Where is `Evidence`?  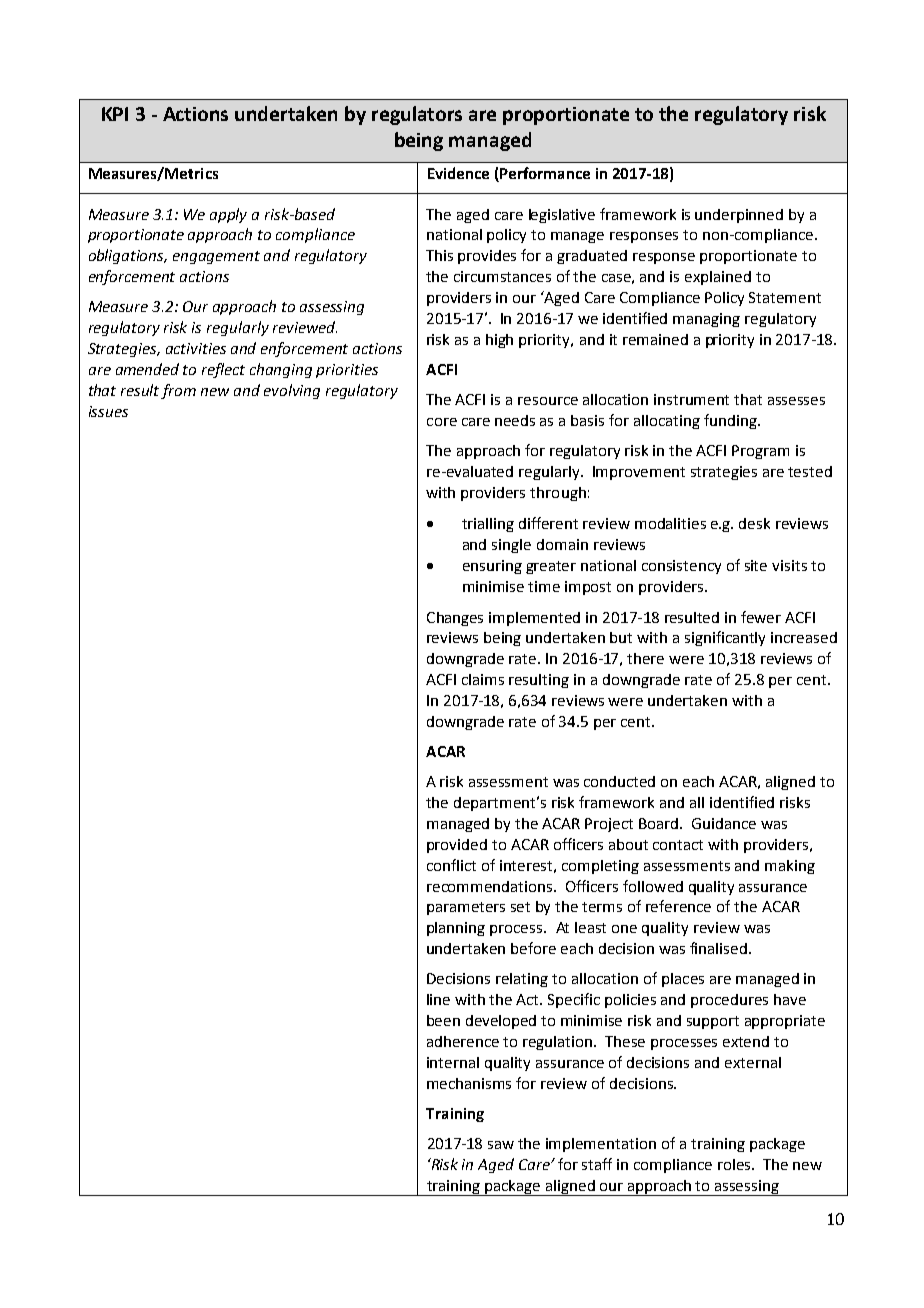
Evidence is located at coordinates (458, 173).
